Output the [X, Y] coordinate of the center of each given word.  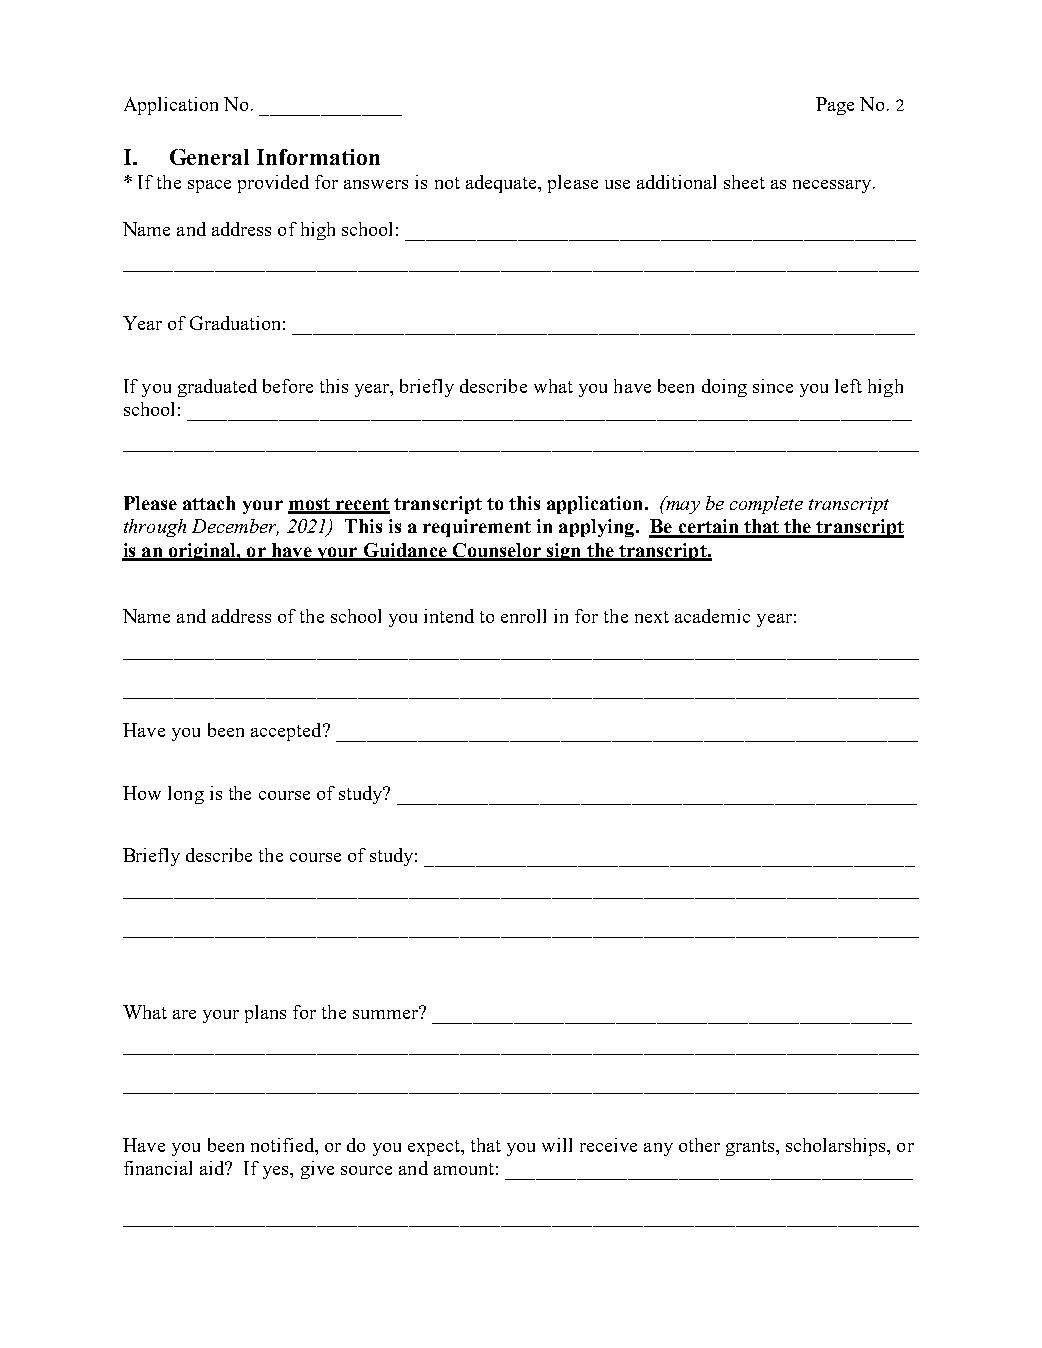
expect [435, 1148]
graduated [217, 388]
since [773, 386]
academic [712, 616]
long [186, 795]
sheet [744, 182]
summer [386, 1013]
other [699, 1145]
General [209, 157]
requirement [477, 528]
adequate [502, 184]
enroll [523, 616]
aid [213, 1168]
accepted [287, 732]
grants [751, 1148]
